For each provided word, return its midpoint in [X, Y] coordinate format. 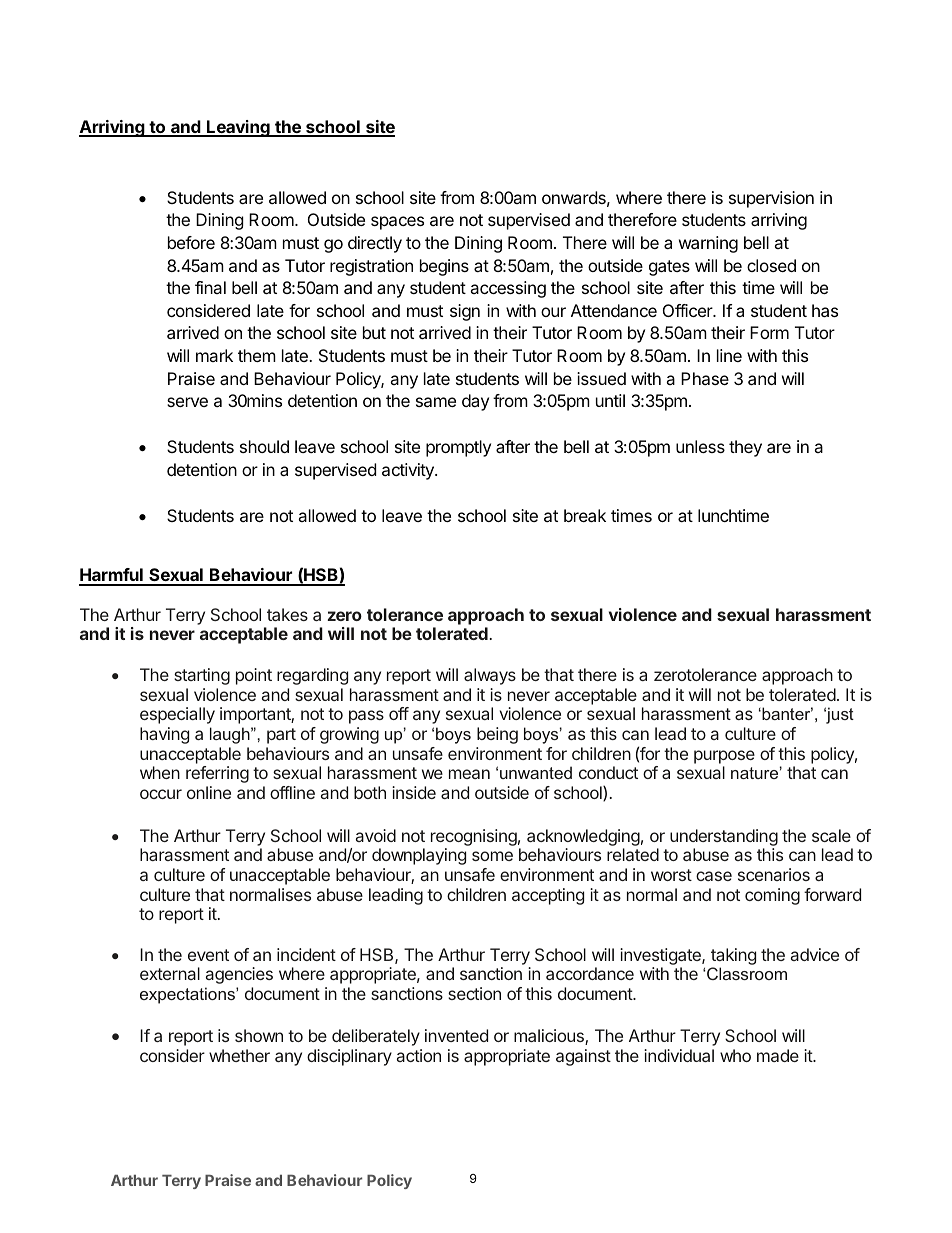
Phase [705, 378]
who [735, 1055]
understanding [724, 837]
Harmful [112, 576]
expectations [188, 995]
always [490, 676]
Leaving [238, 128]
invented [456, 1035]
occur [161, 794]
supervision [771, 199]
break [585, 515]
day [475, 402]
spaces [397, 223]
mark [214, 355]
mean [469, 774]
